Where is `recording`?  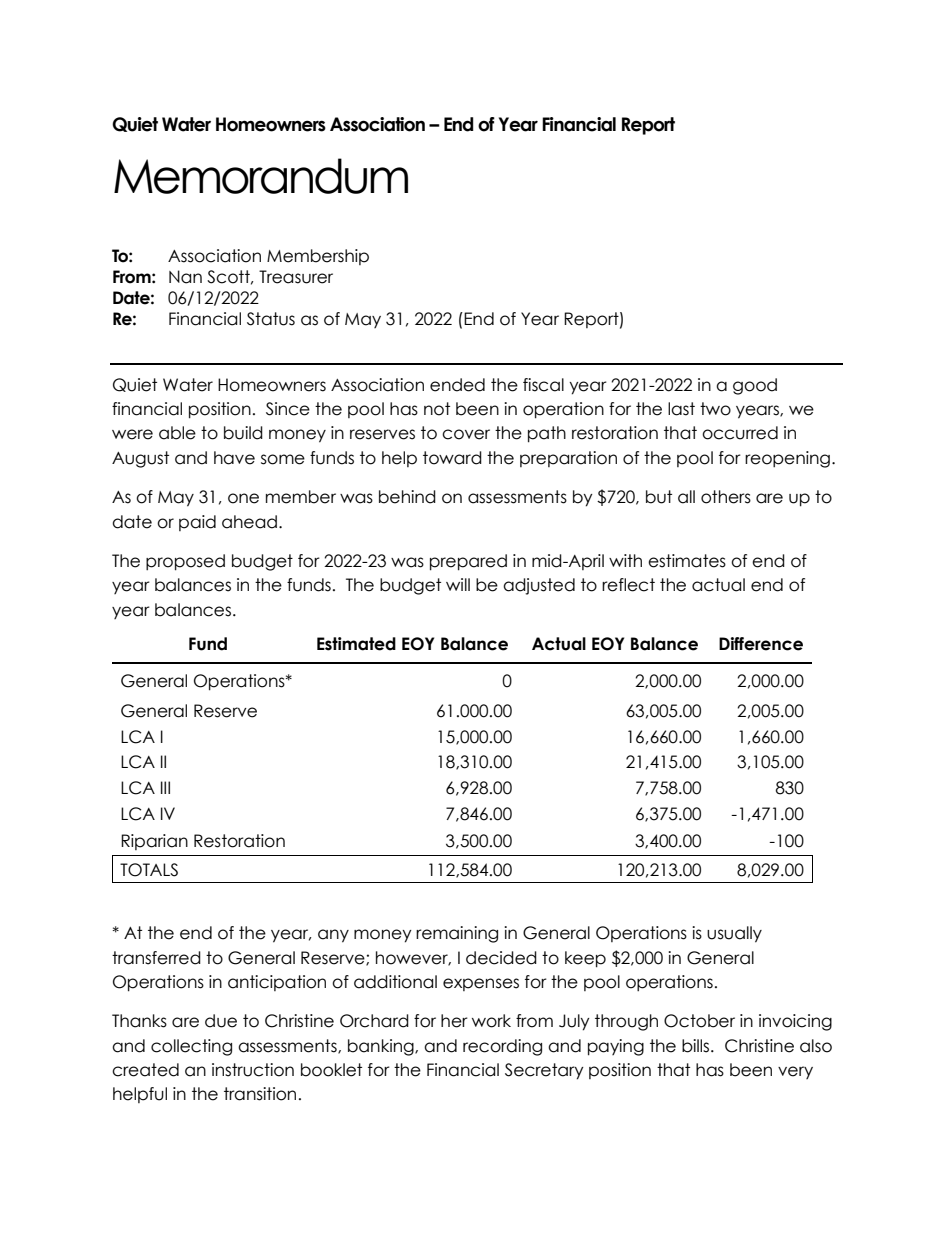
recording is located at coordinates (502, 1047).
